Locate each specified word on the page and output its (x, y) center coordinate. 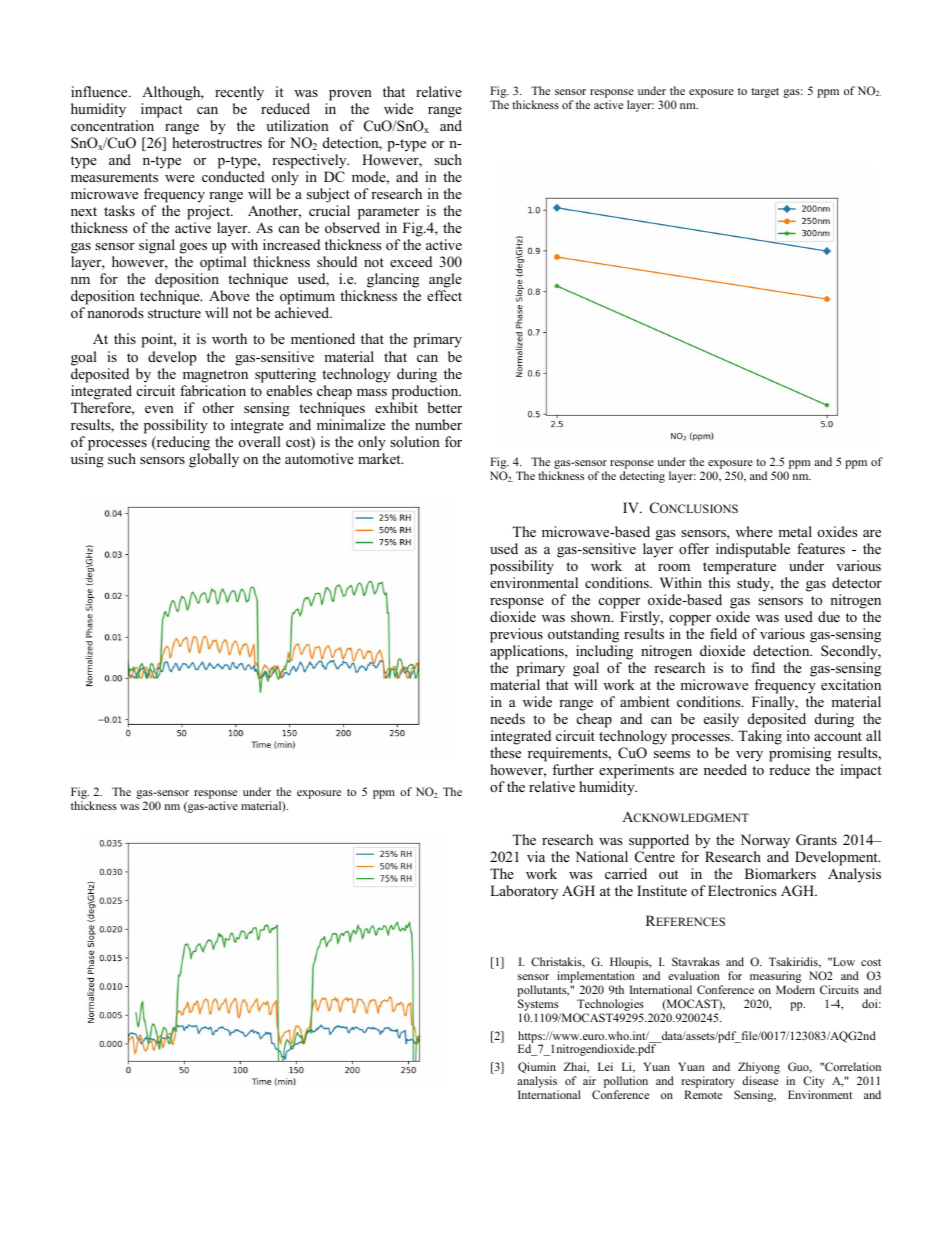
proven (350, 95)
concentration (112, 125)
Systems (538, 1005)
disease (760, 1080)
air (589, 1080)
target (765, 93)
